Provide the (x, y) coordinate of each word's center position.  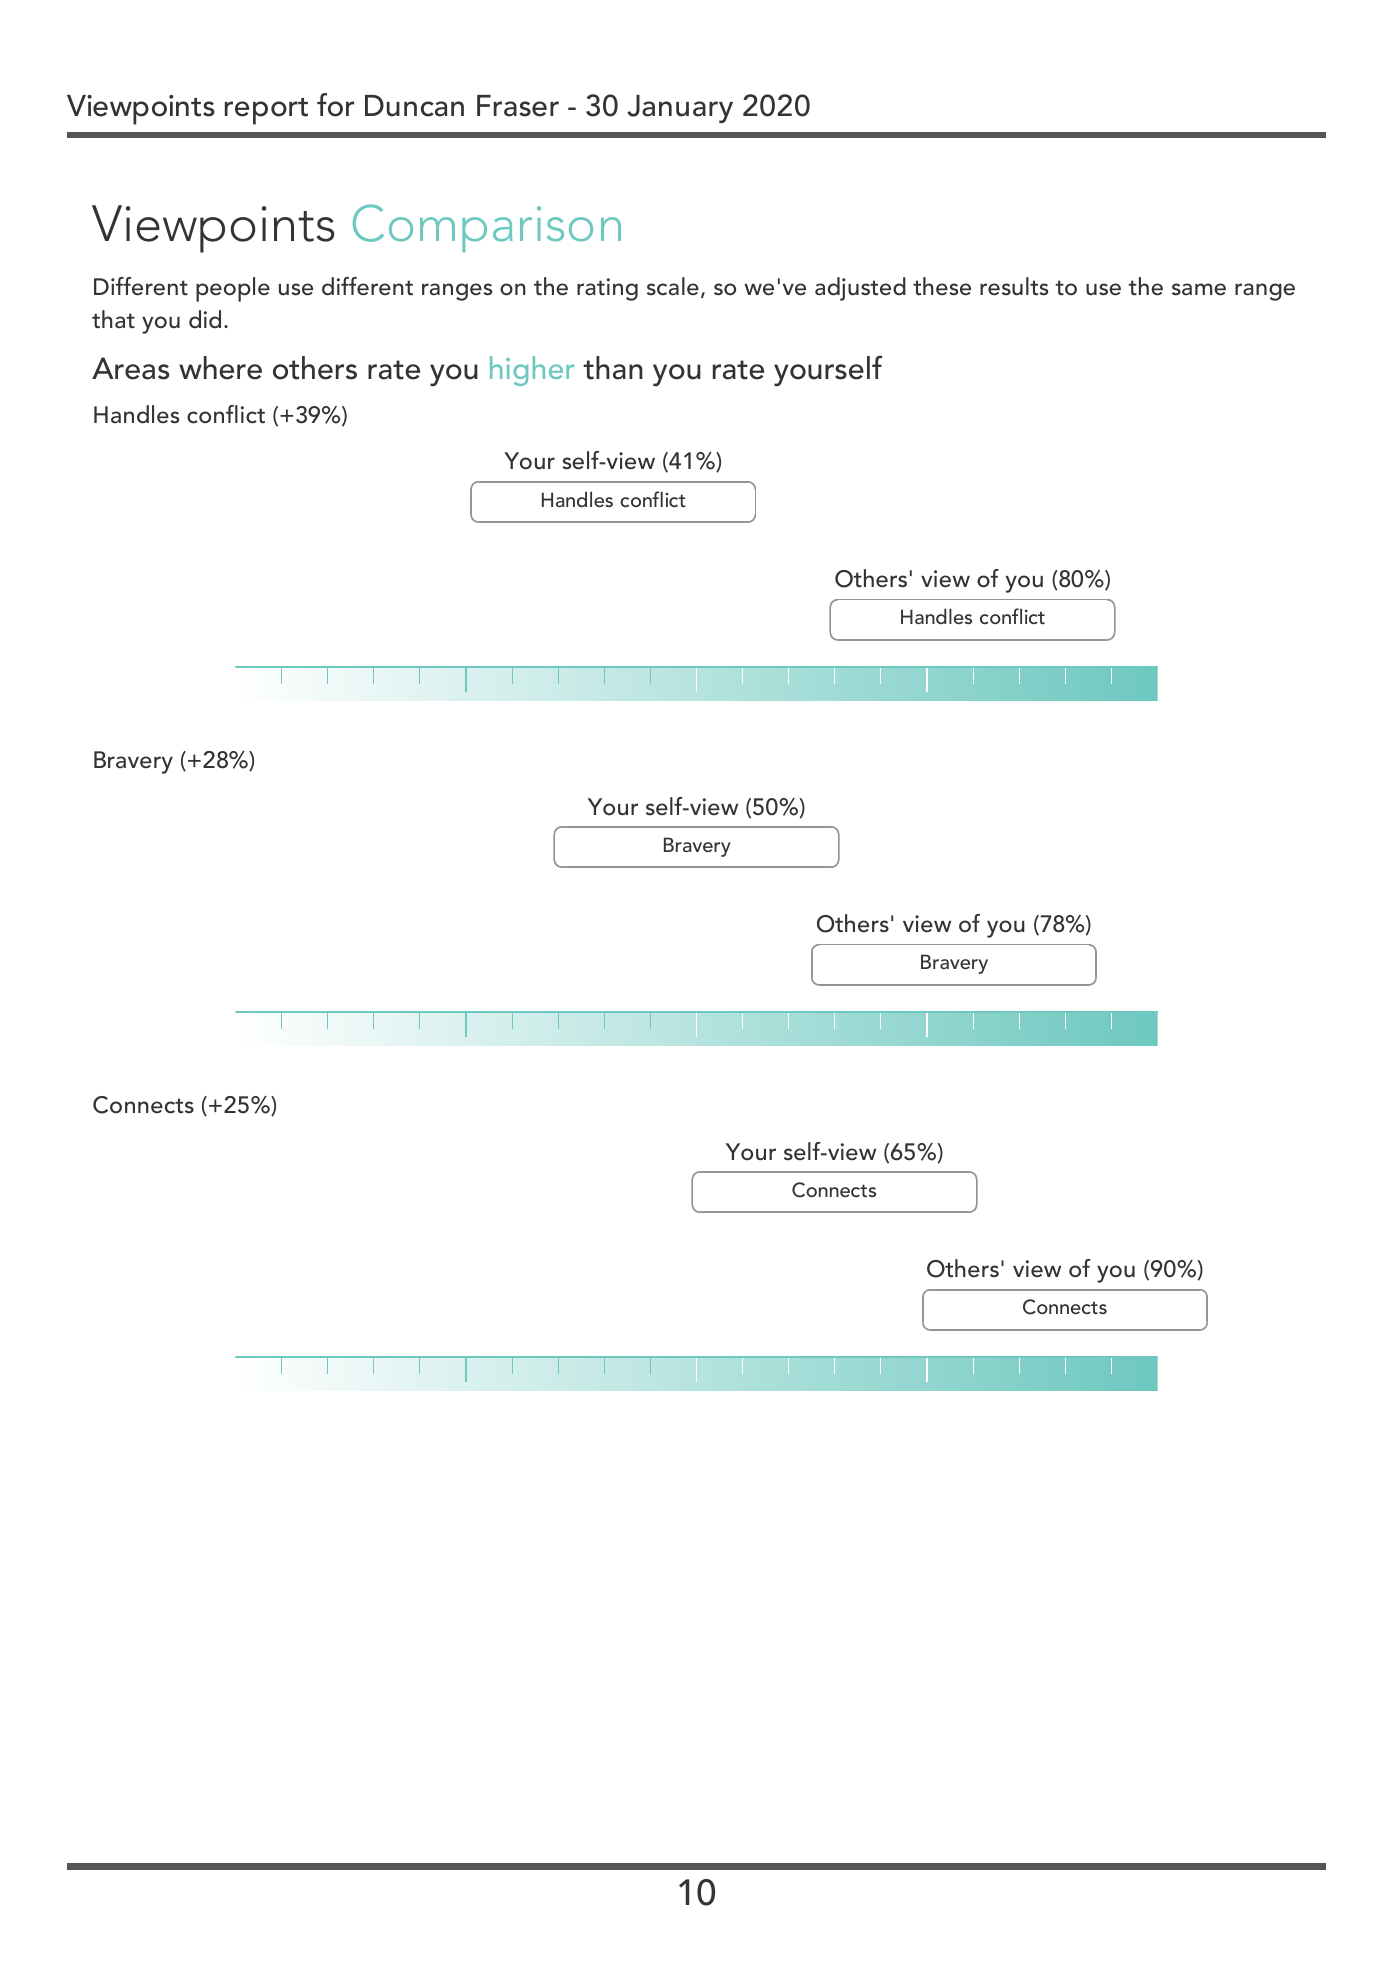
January (680, 109)
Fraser (518, 106)
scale (673, 286)
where (220, 368)
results (1014, 286)
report (266, 111)
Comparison (487, 228)
